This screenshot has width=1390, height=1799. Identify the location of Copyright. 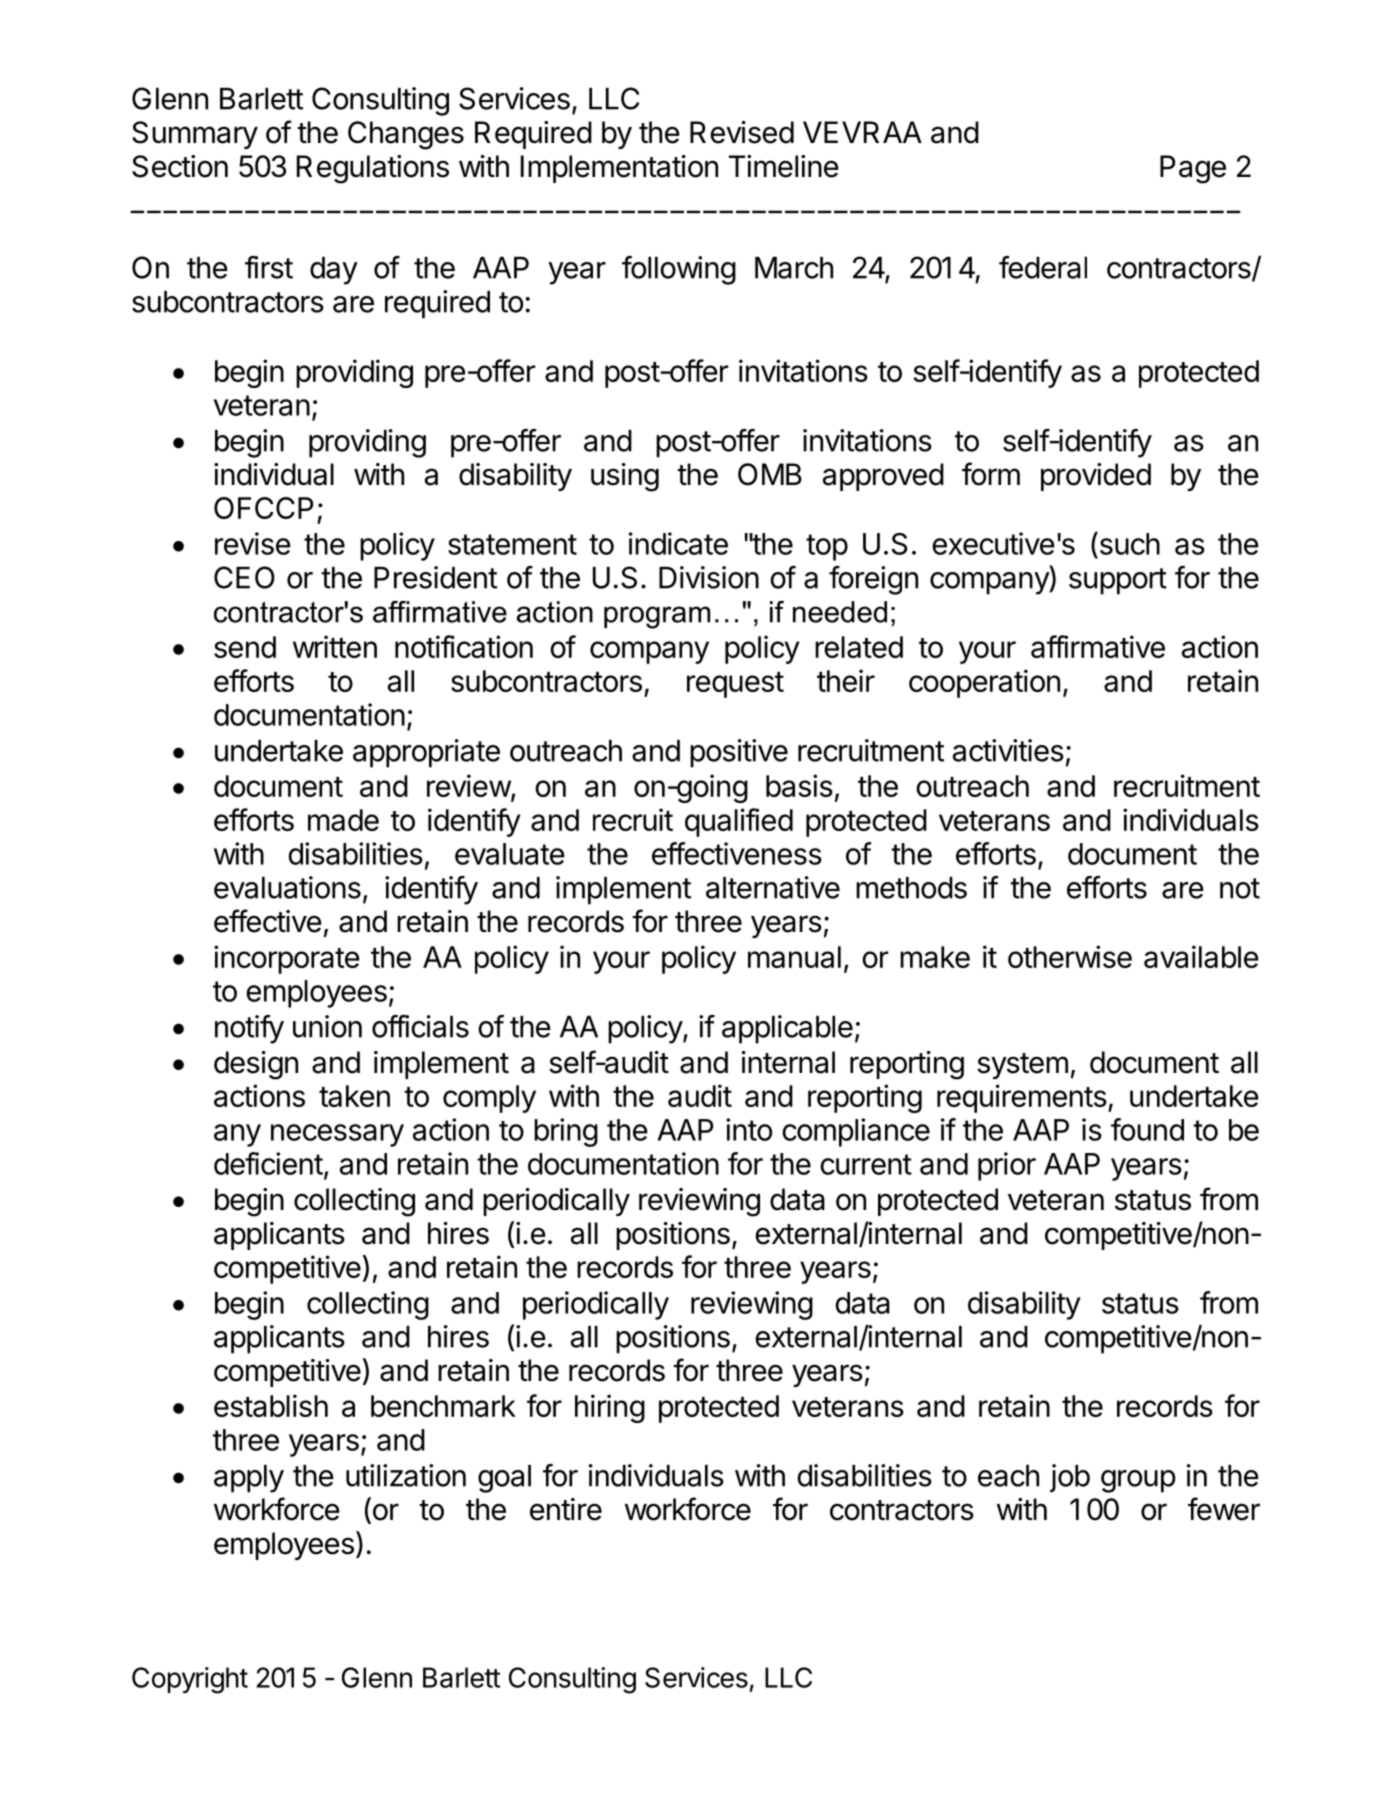
(190, 1680).
